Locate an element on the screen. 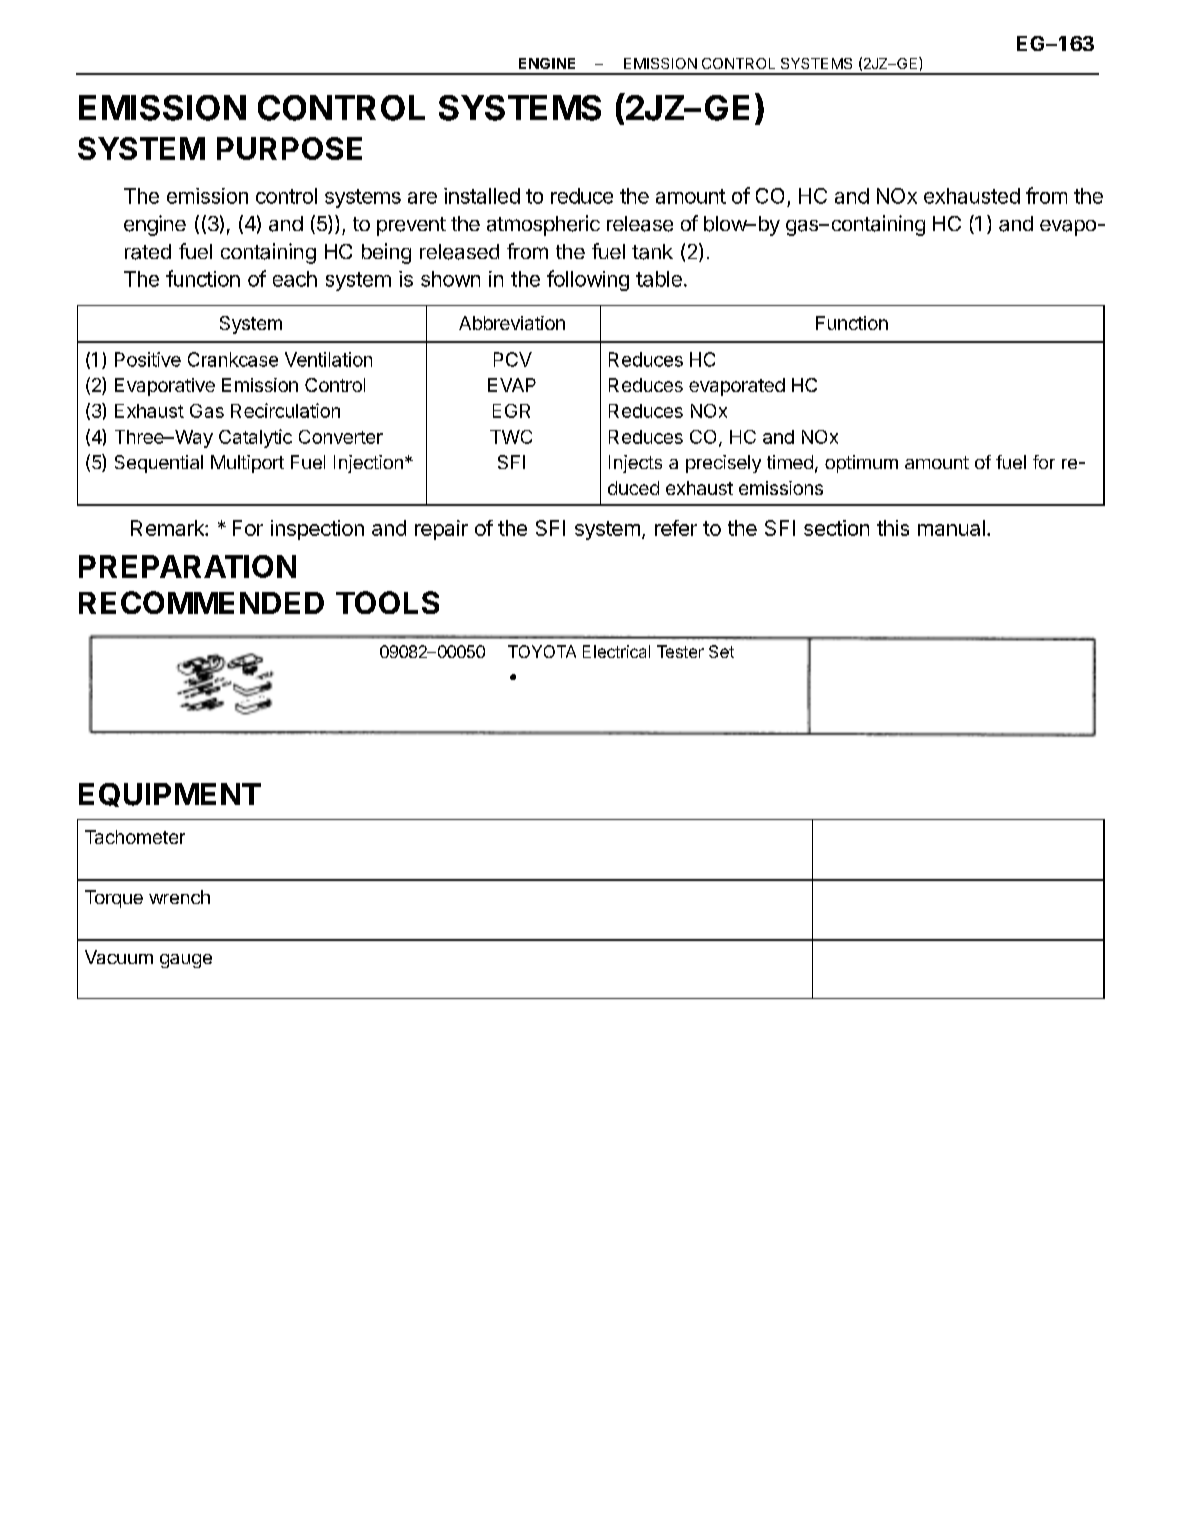 The image size is (1180, 1527). PURPOSE is located at coordinates (289, 148).
